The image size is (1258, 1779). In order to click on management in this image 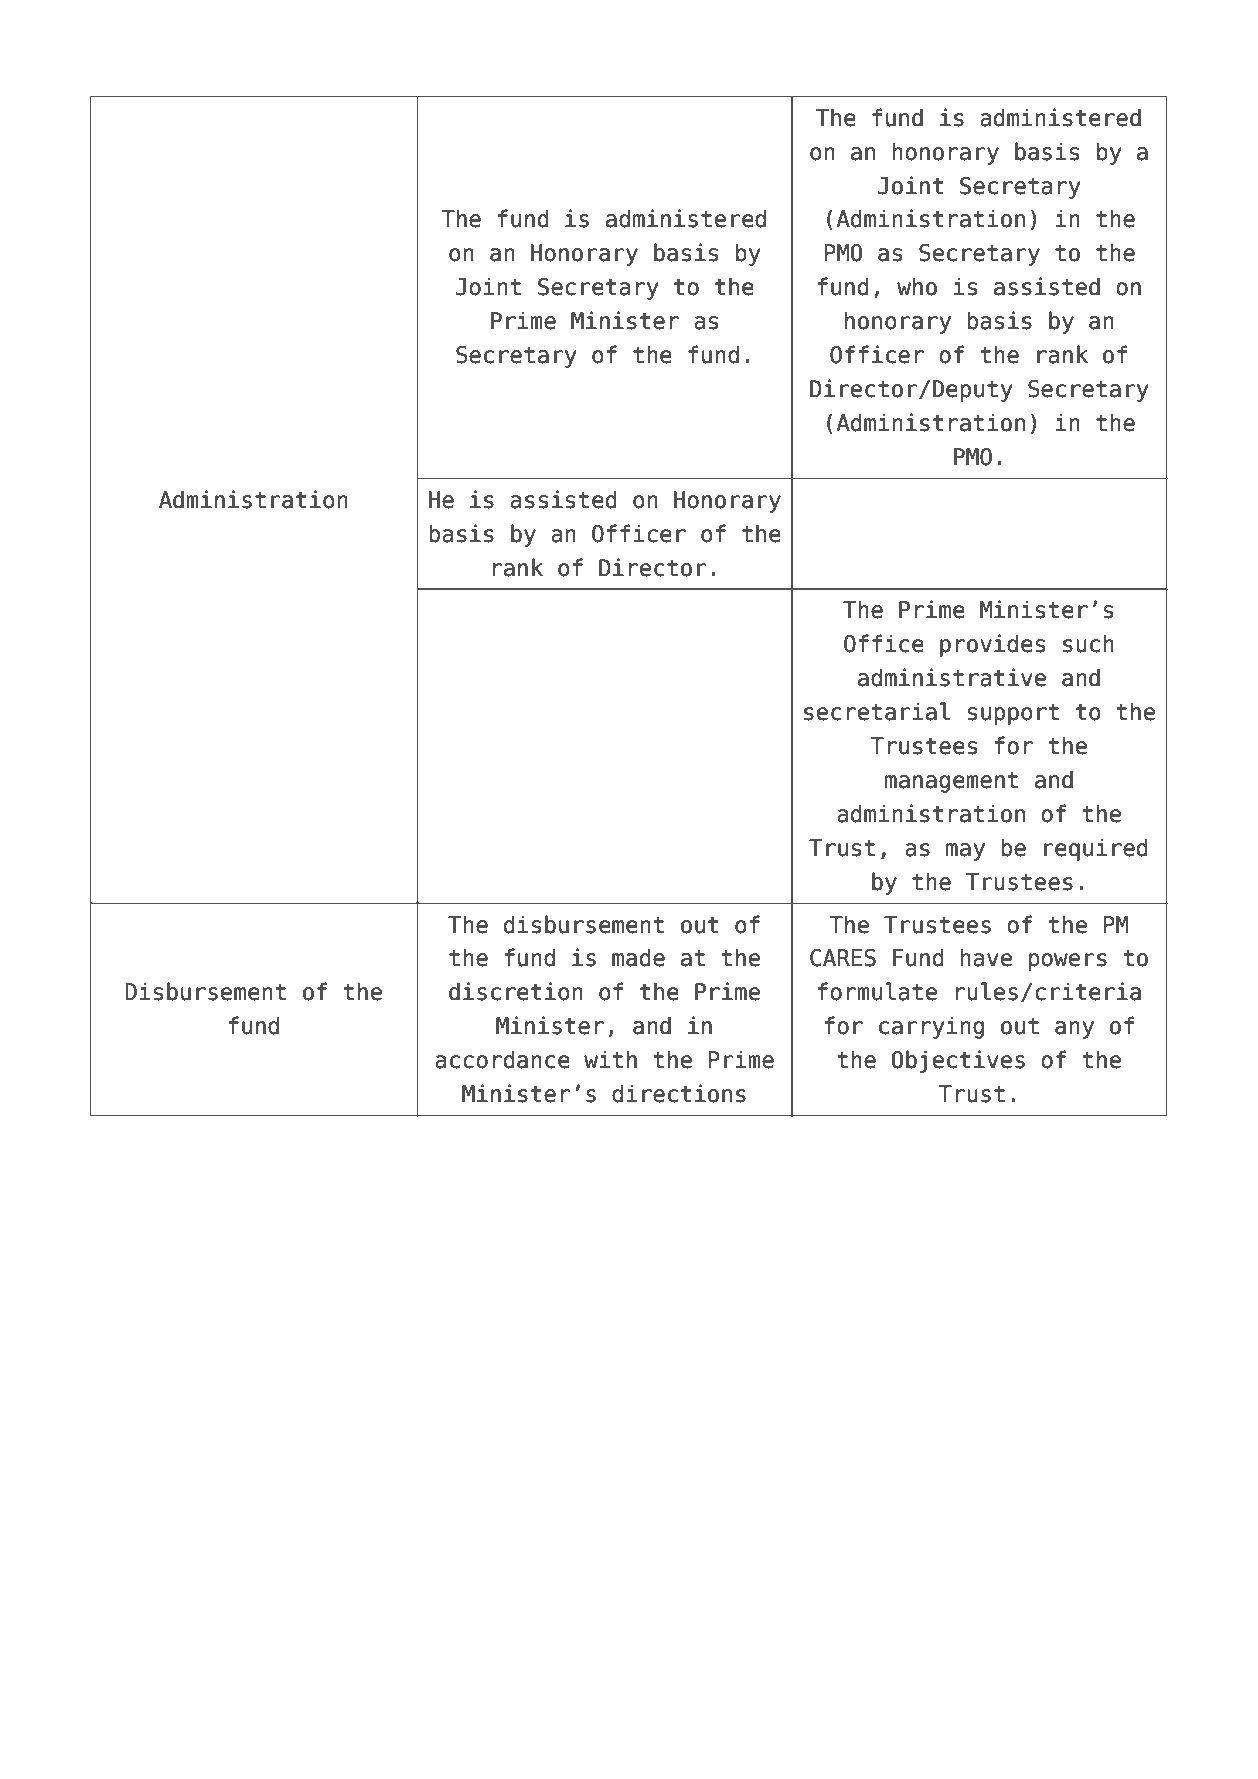, I will do `click(951, 782)`.
